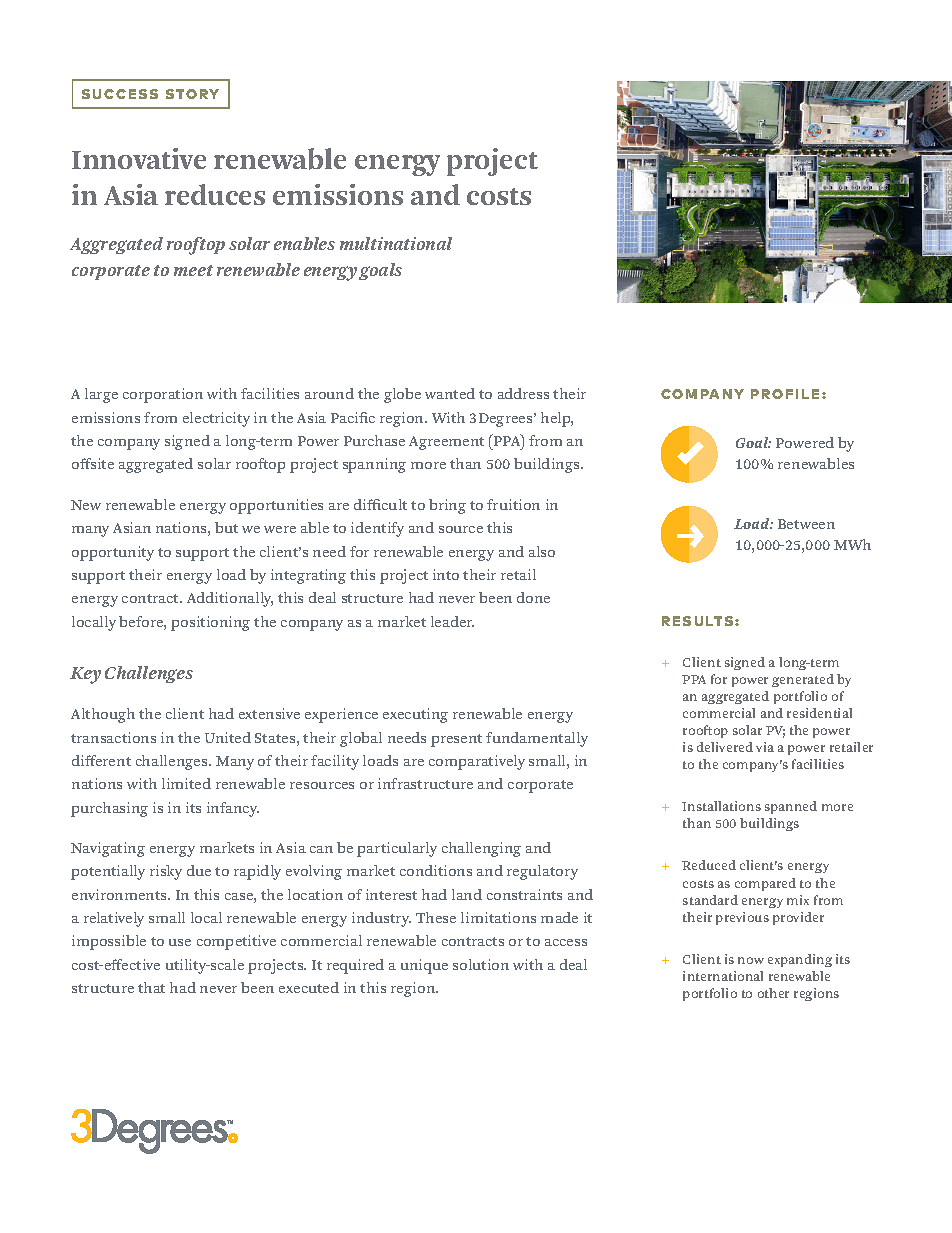  What do you see at coordinates (446, 443) in the screenshot?
I see `Agreement` at bounding box center [446, 443].
